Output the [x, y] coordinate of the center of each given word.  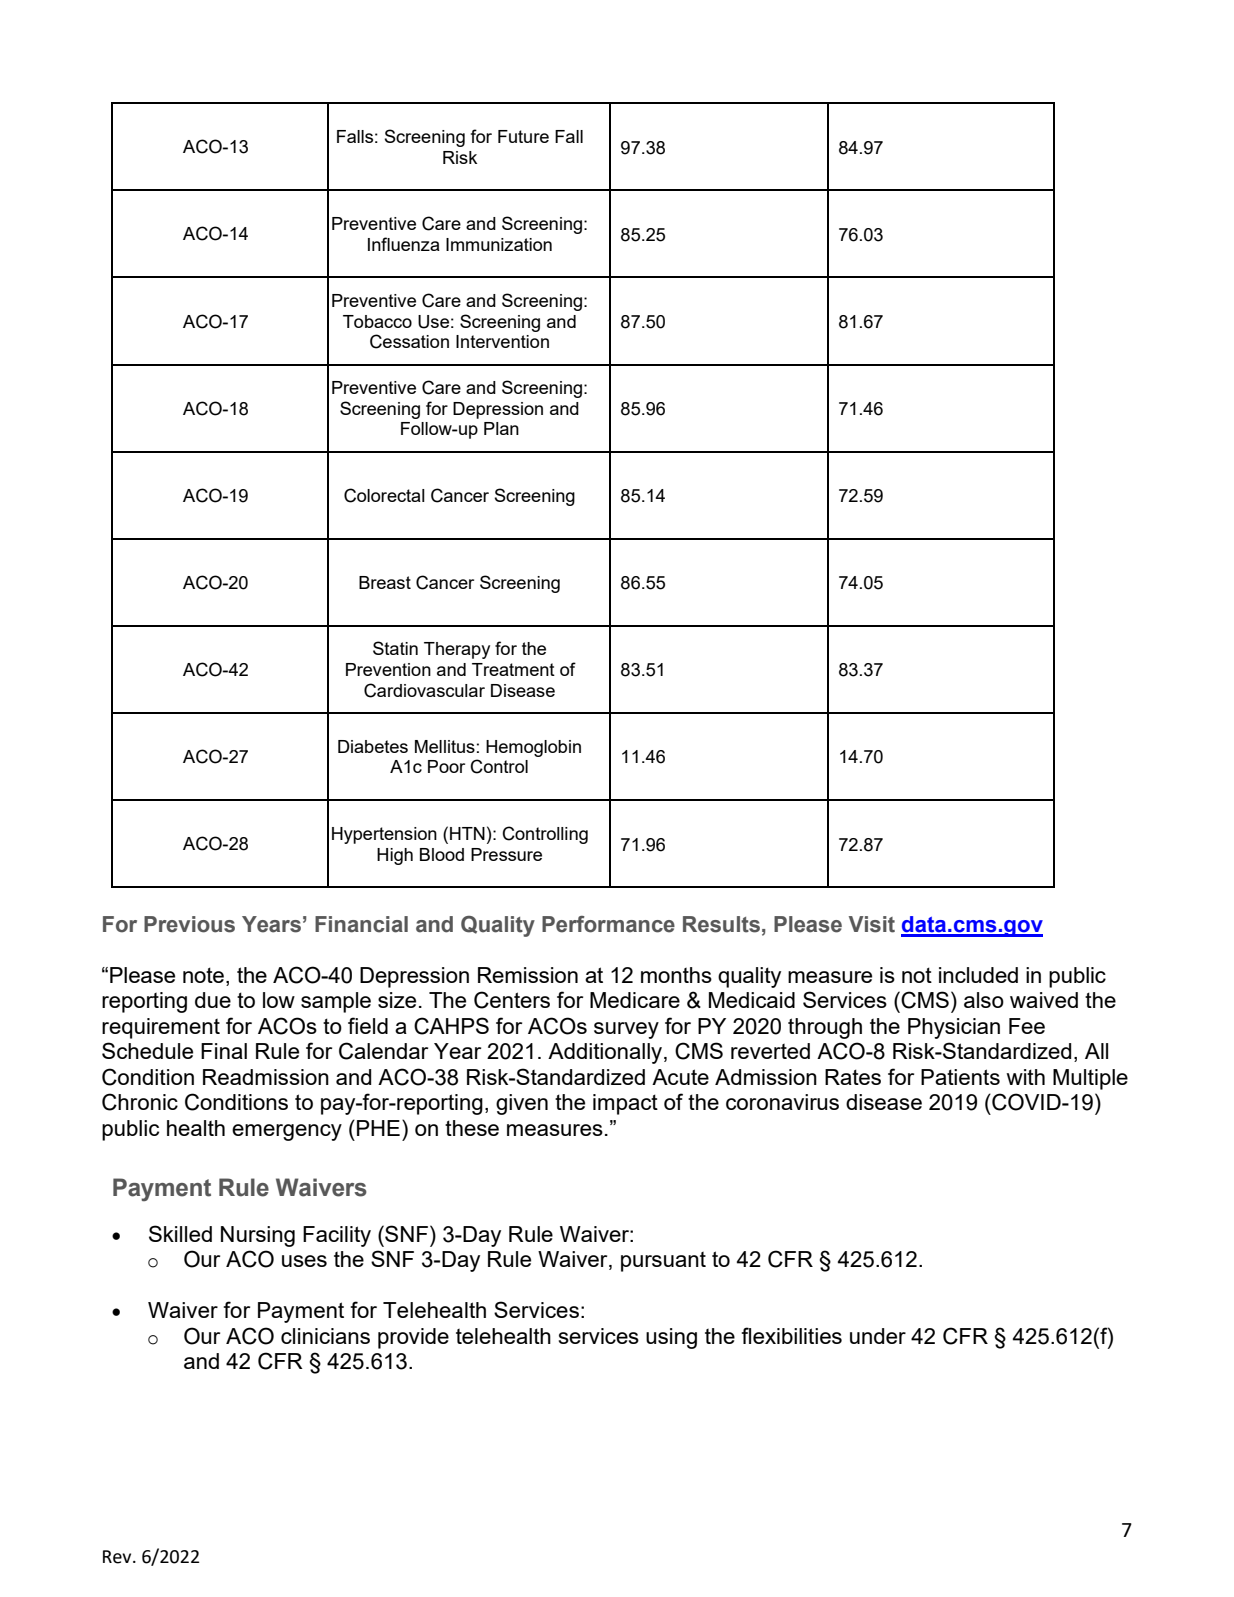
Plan [501, 428]
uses [304, 1261]
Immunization [499, 244]
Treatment [513, 669]
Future [523, 136]
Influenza [404, 244]
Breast [385, 582]
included [978, 975]
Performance [608, 924]
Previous [189, 924]
